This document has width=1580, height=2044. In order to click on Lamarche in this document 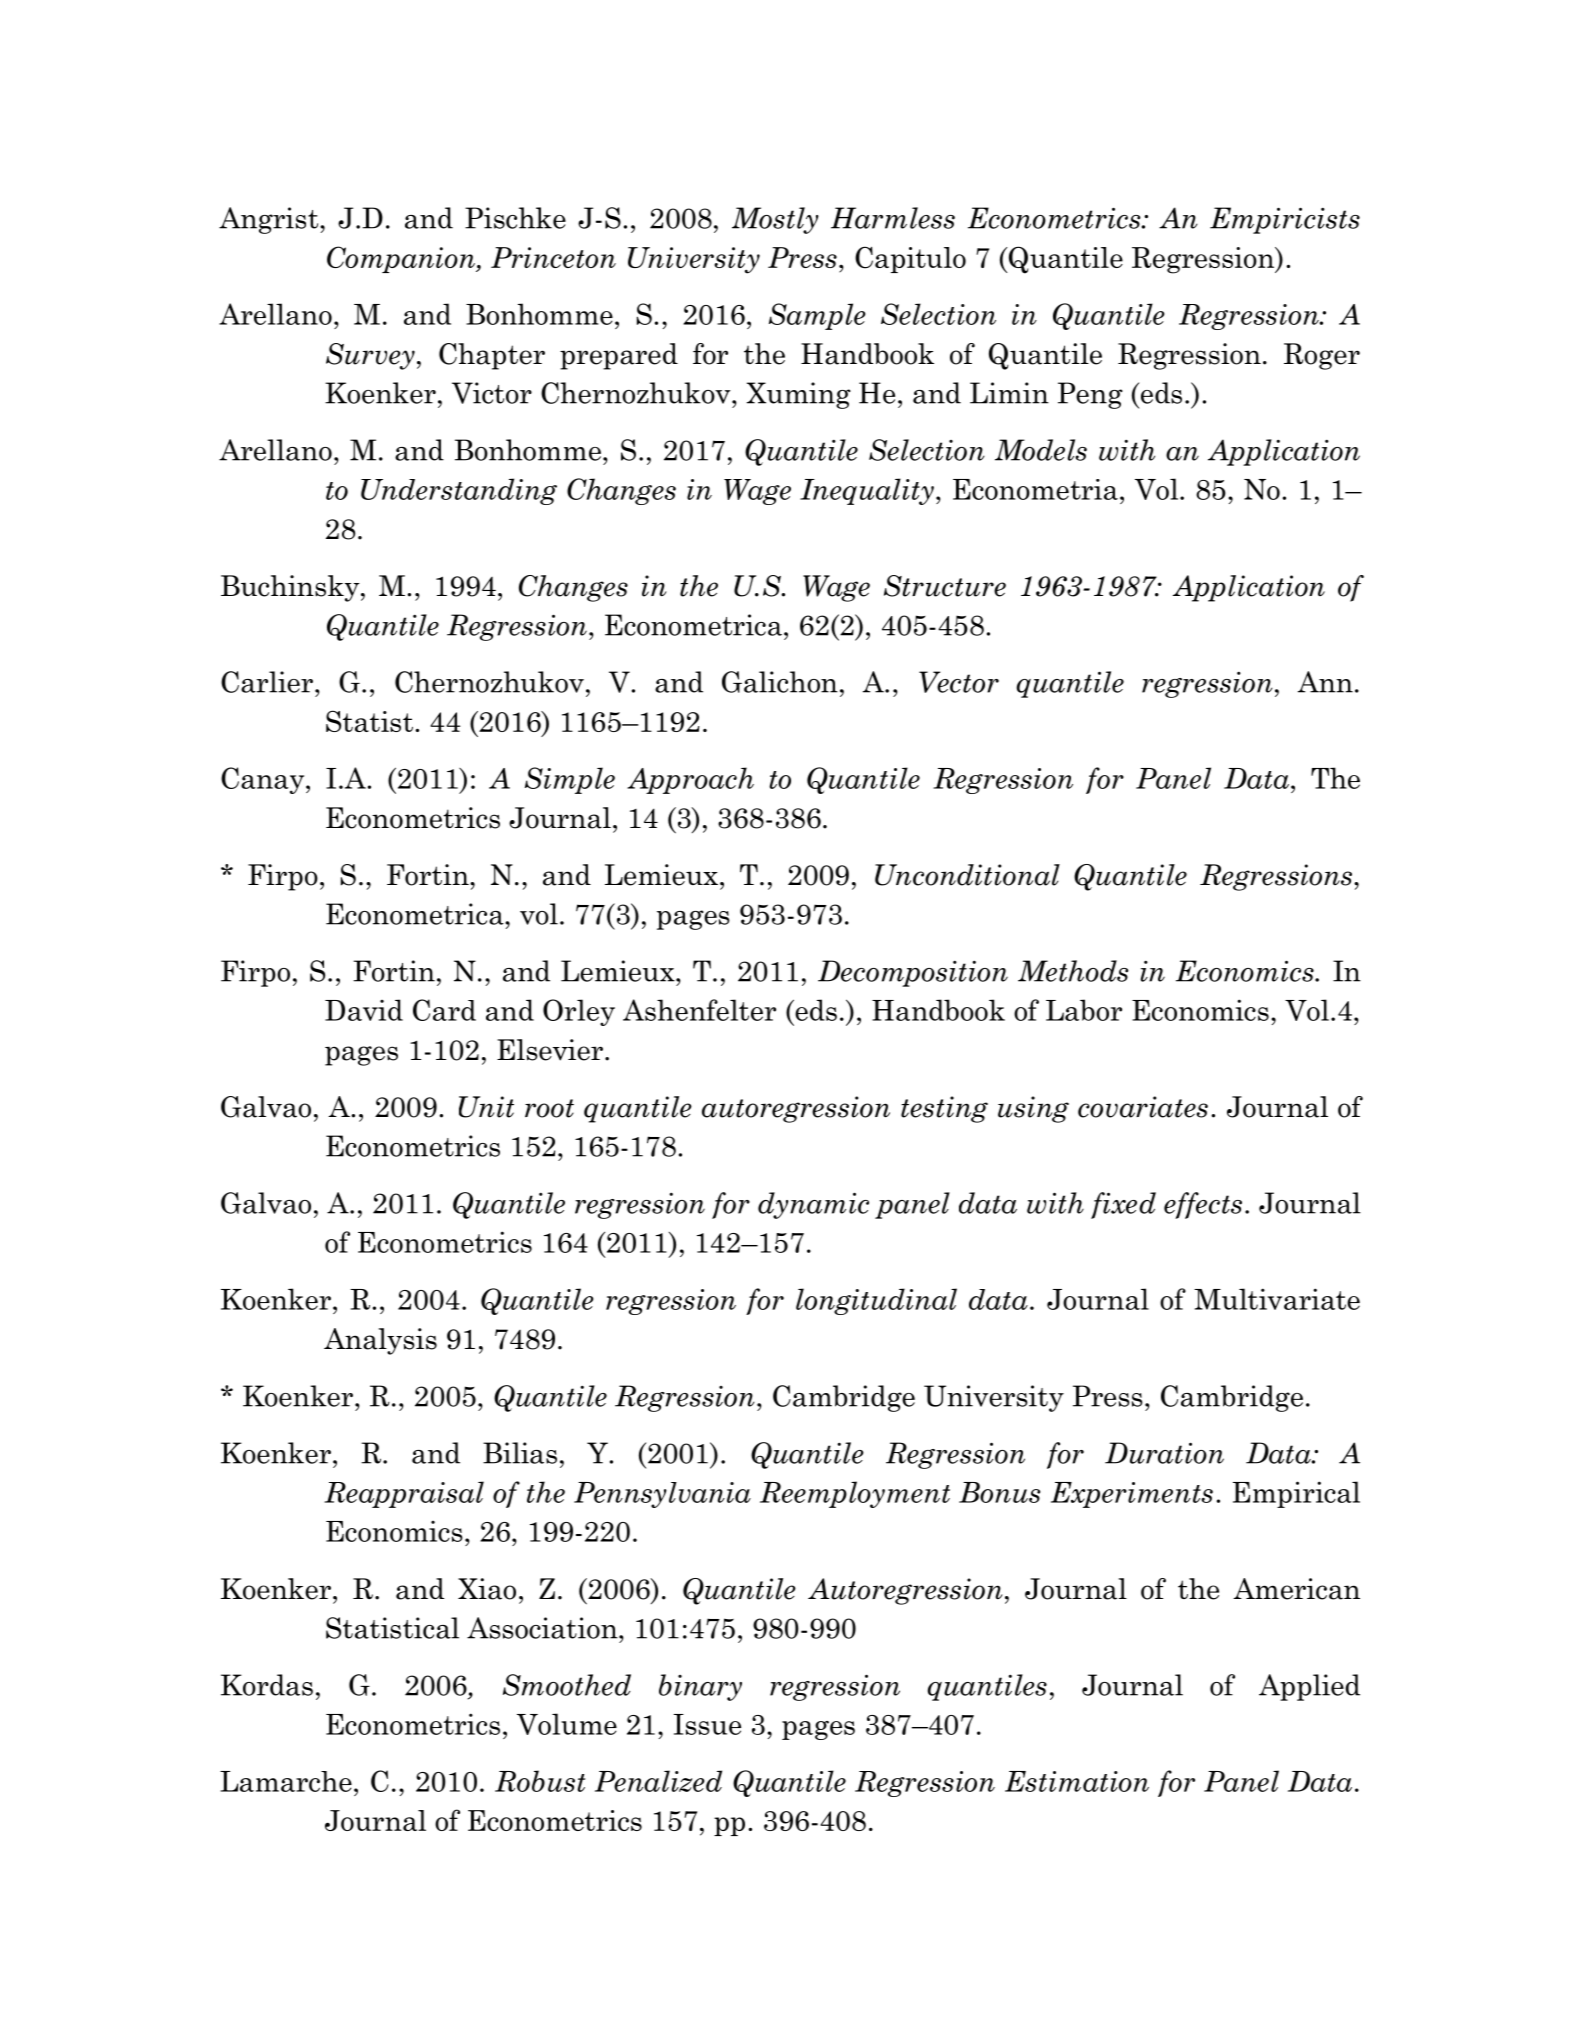, I will do `click(286, 1781)`.
